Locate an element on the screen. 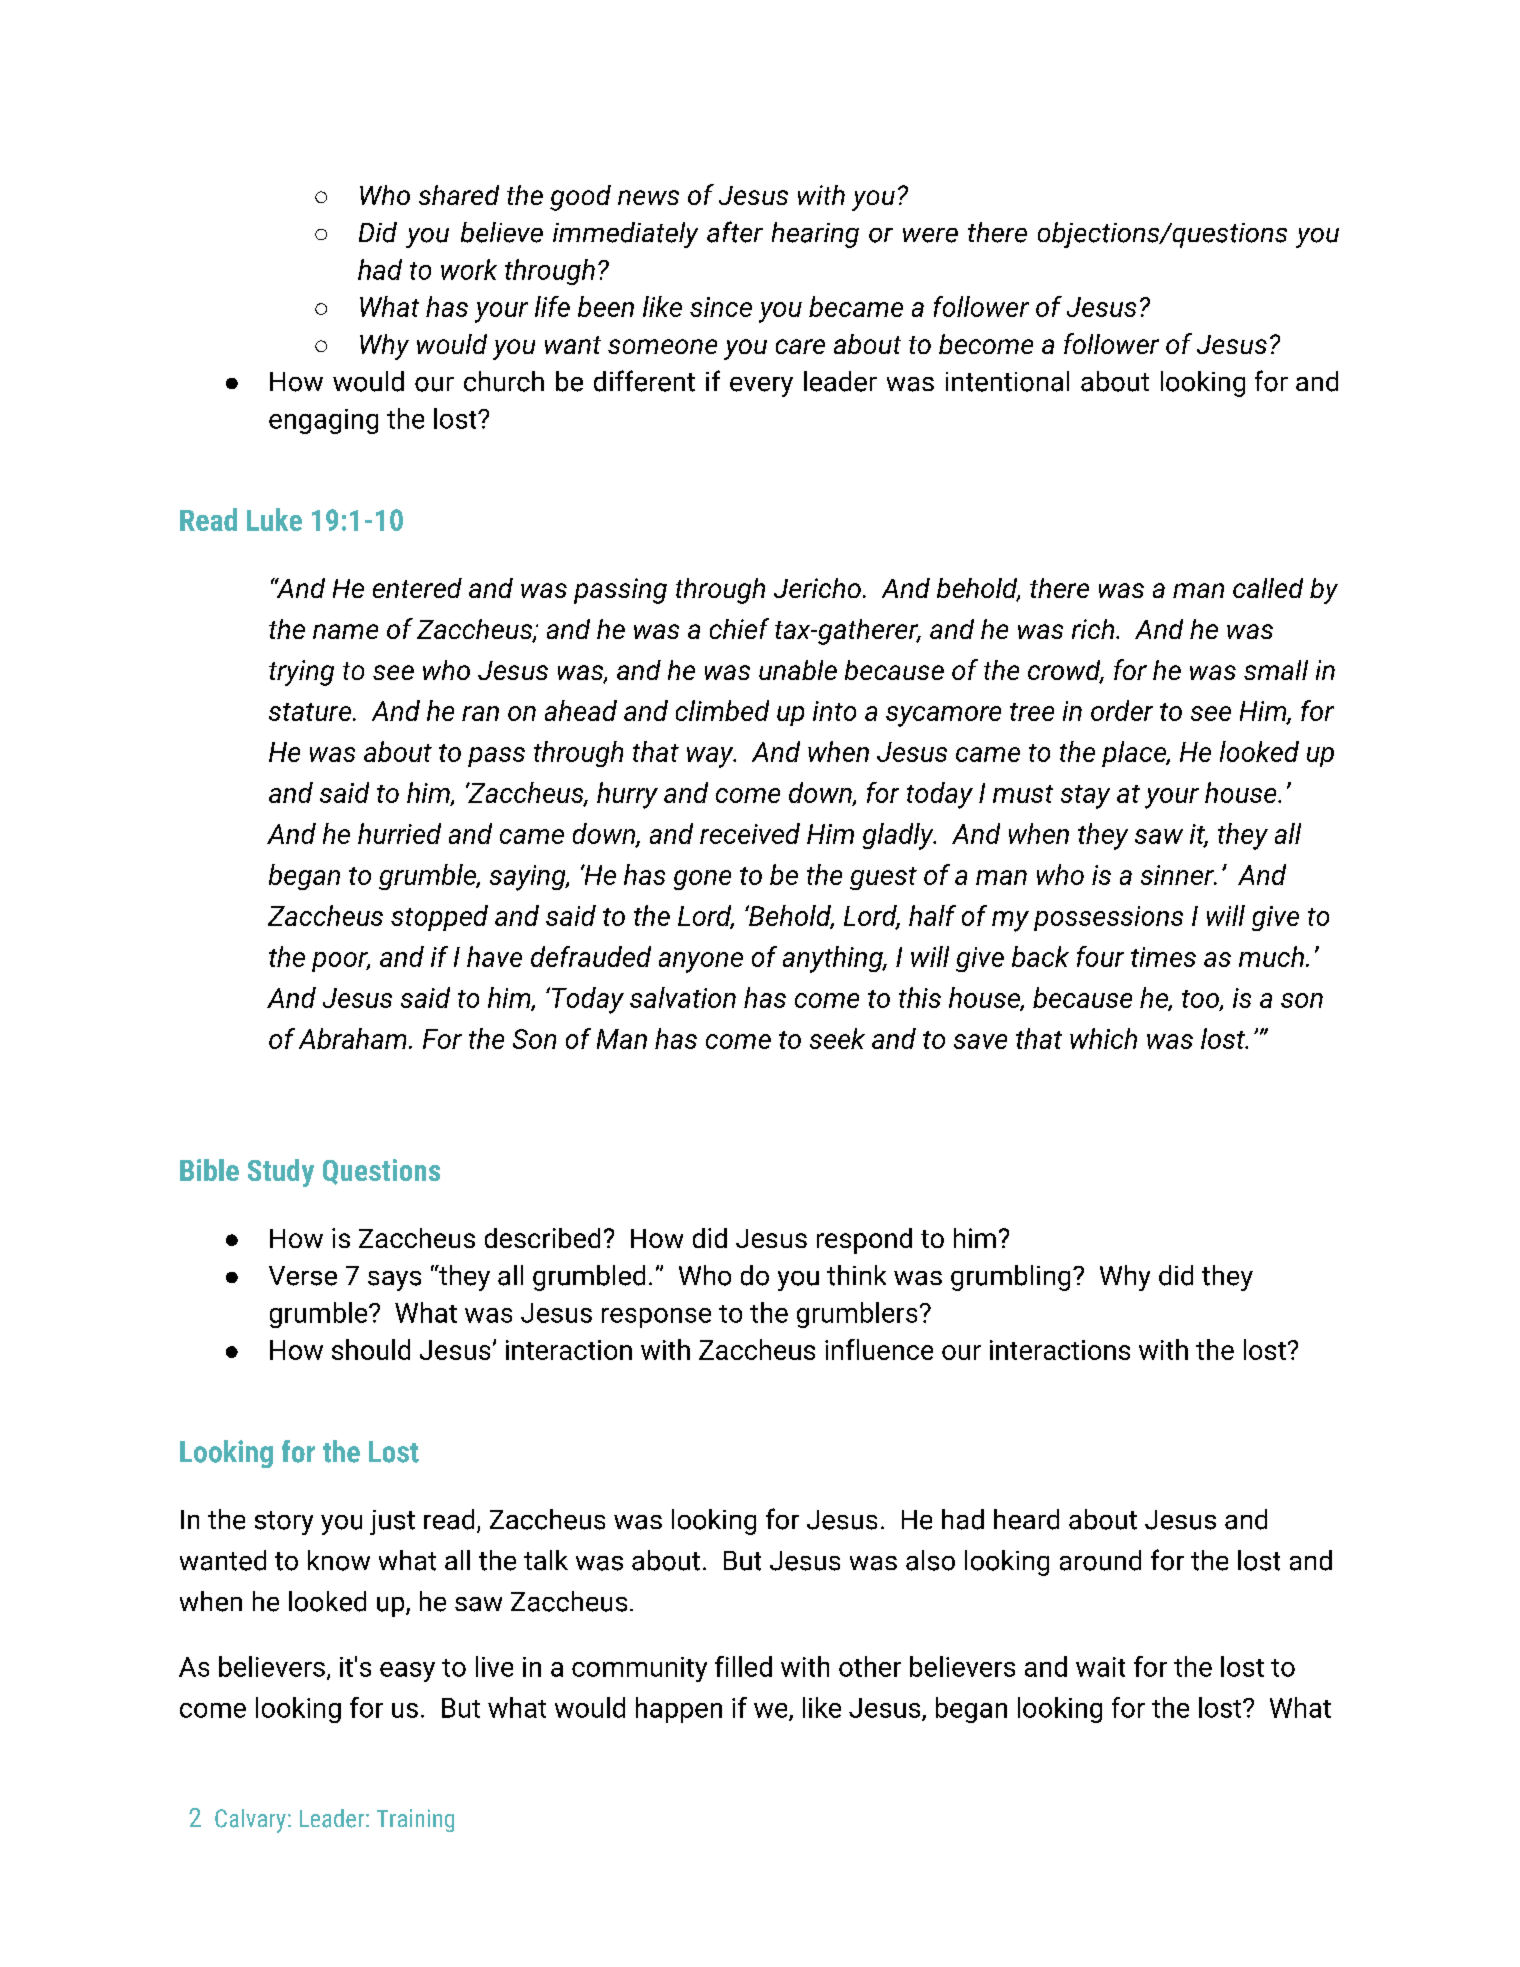 The image size is (1520, 1967). were is located at coordinates (930, 235).
